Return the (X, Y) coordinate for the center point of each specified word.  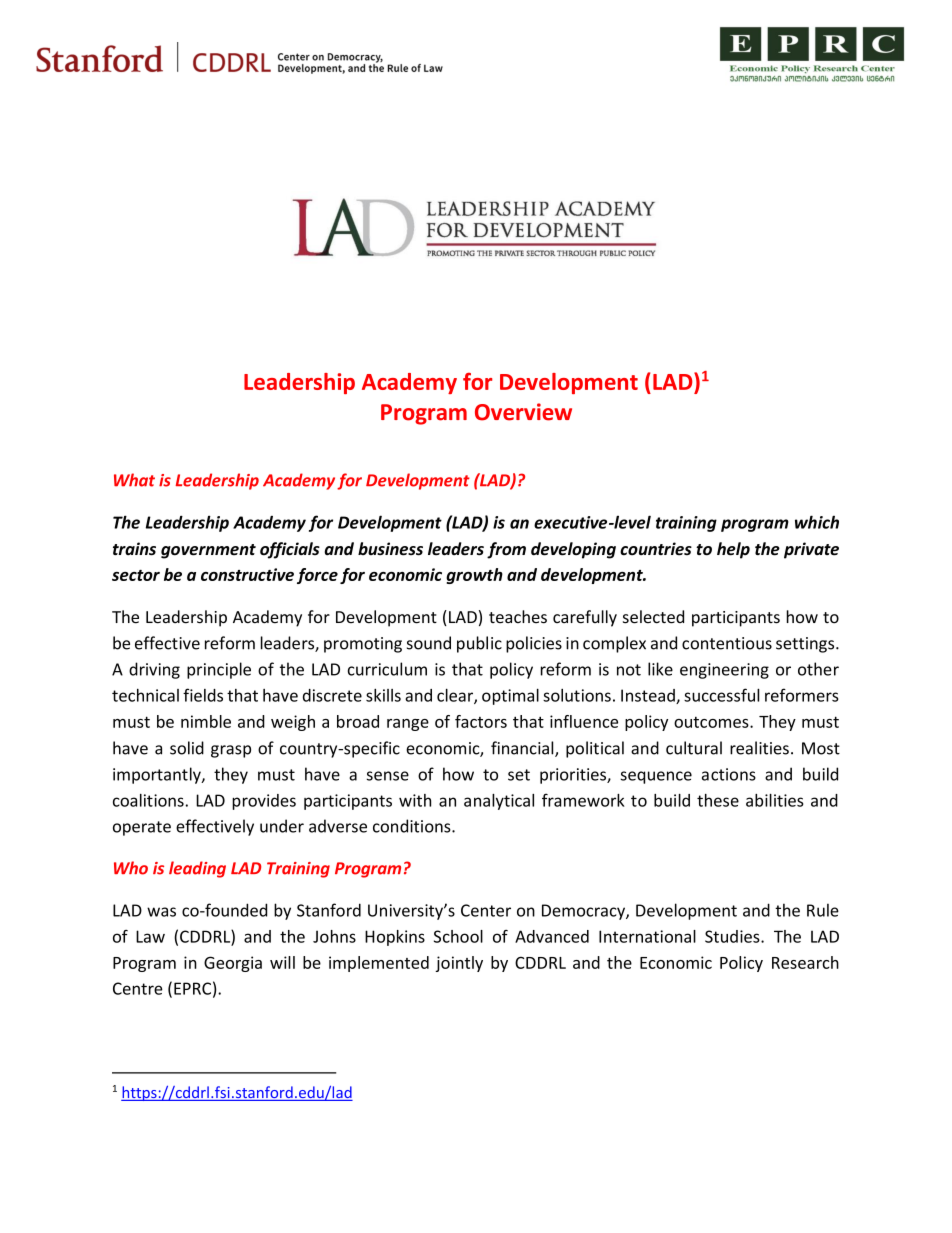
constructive (247, 574)
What (134, 480)
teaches (518, 617)
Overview (523, 412)
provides (264, 802)
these (718, 800)
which (817, 522)
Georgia (233, 964)
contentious (727, 643)
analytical (499, 802)
